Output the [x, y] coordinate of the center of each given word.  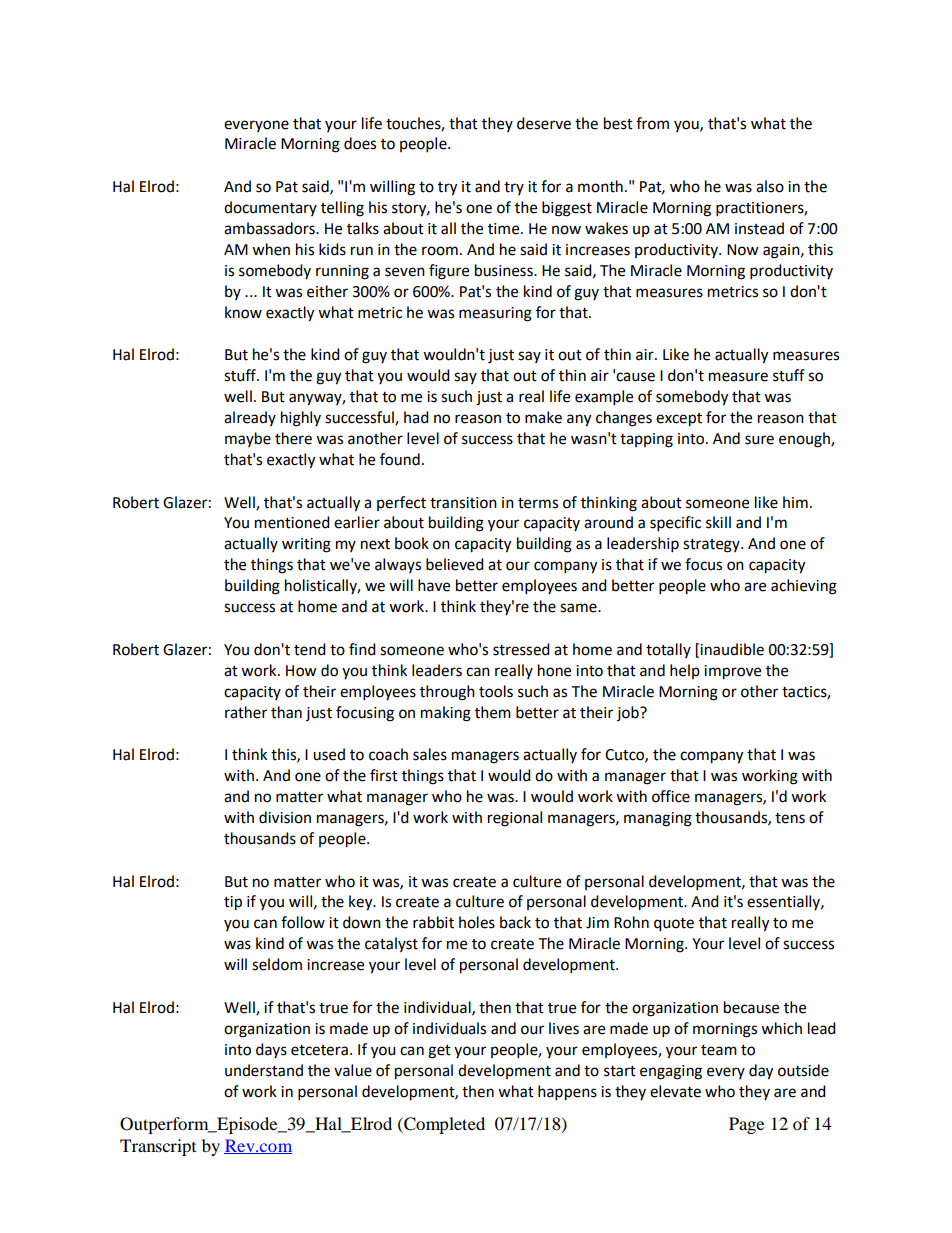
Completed [443, 1125]
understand [264, 1070]
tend [310, 649]
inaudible [732, 649]
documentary [270, 208]
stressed [521, 649]
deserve [544, 123]
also [770, 186]
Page [746, 1125]
